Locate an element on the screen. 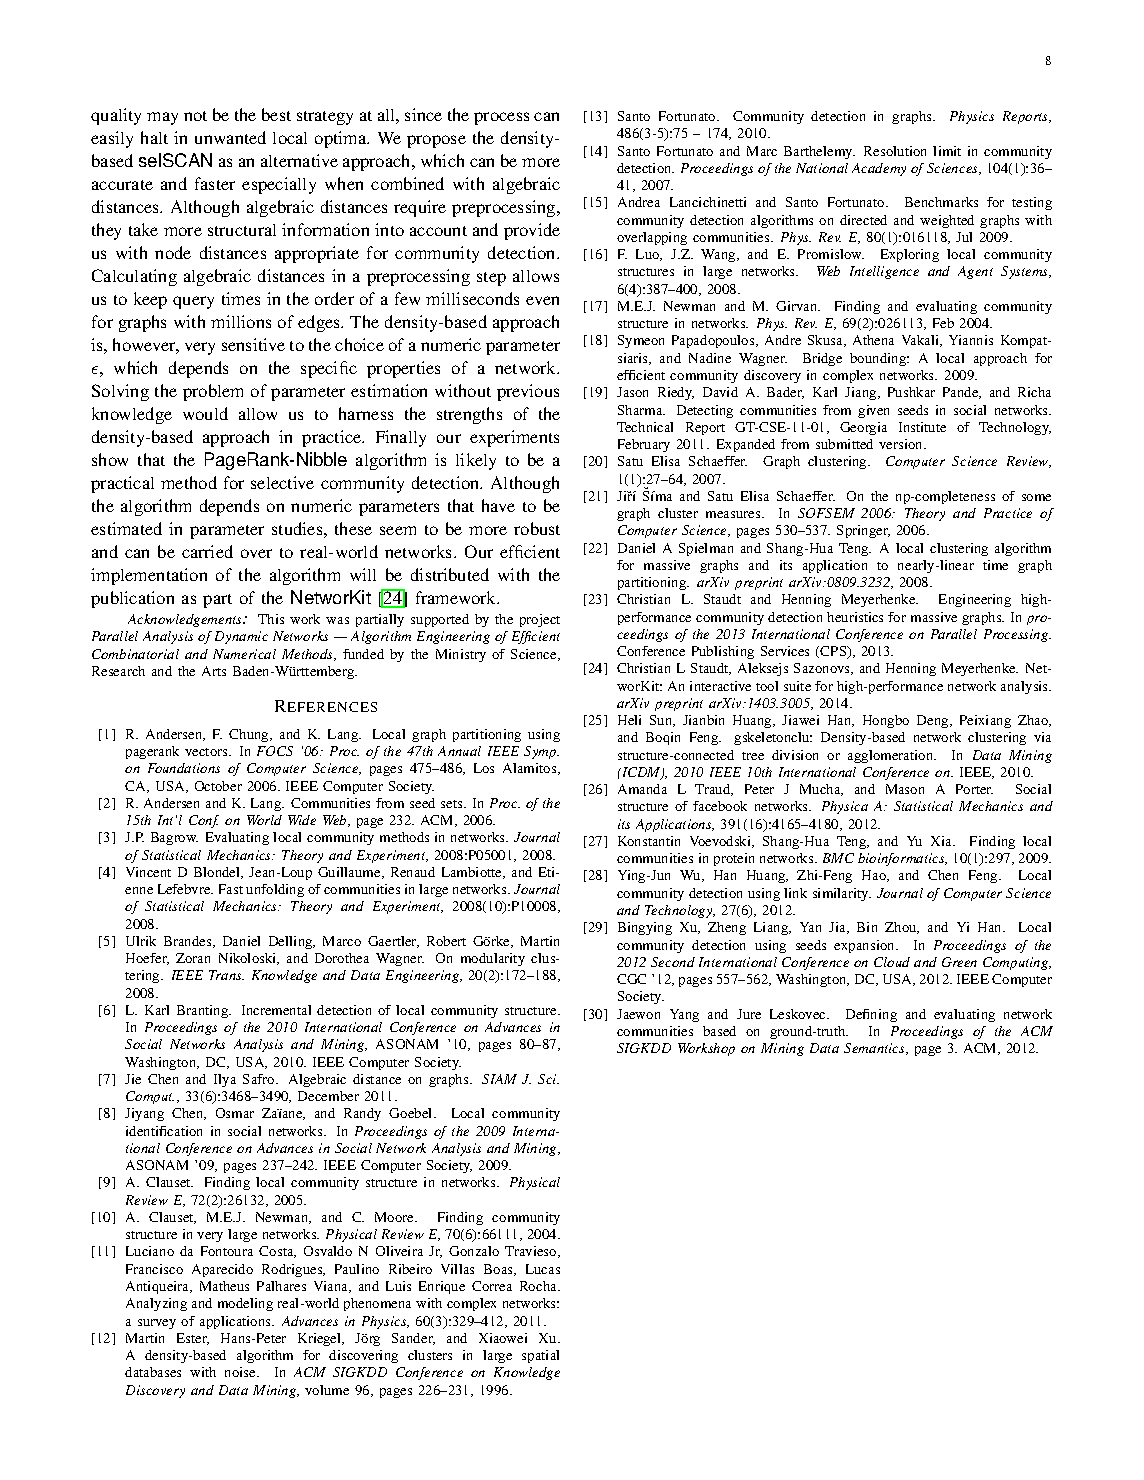  Lucas is located at coordinates (543, 1269).
